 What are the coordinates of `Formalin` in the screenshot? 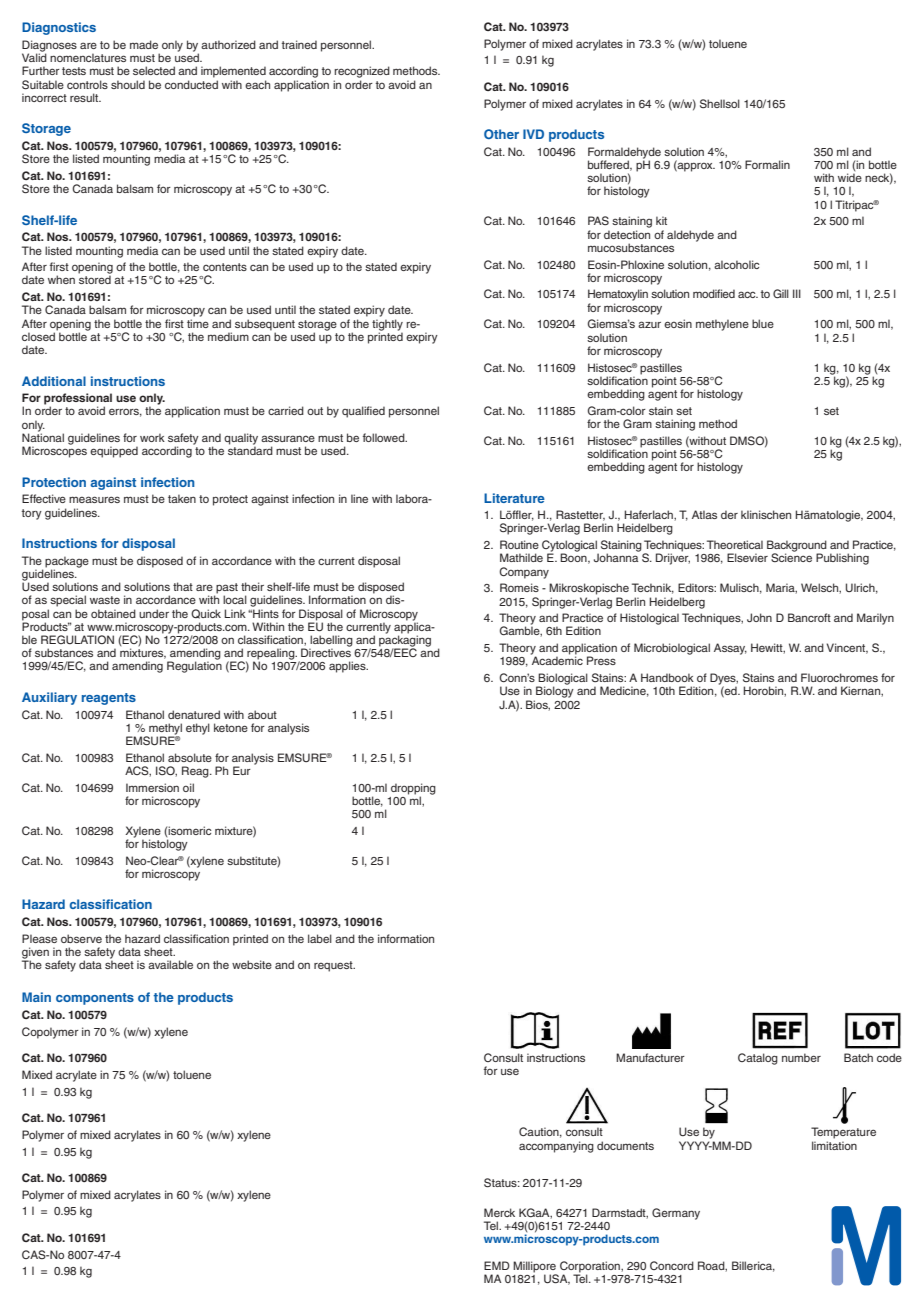 It's located at (767, 164).
